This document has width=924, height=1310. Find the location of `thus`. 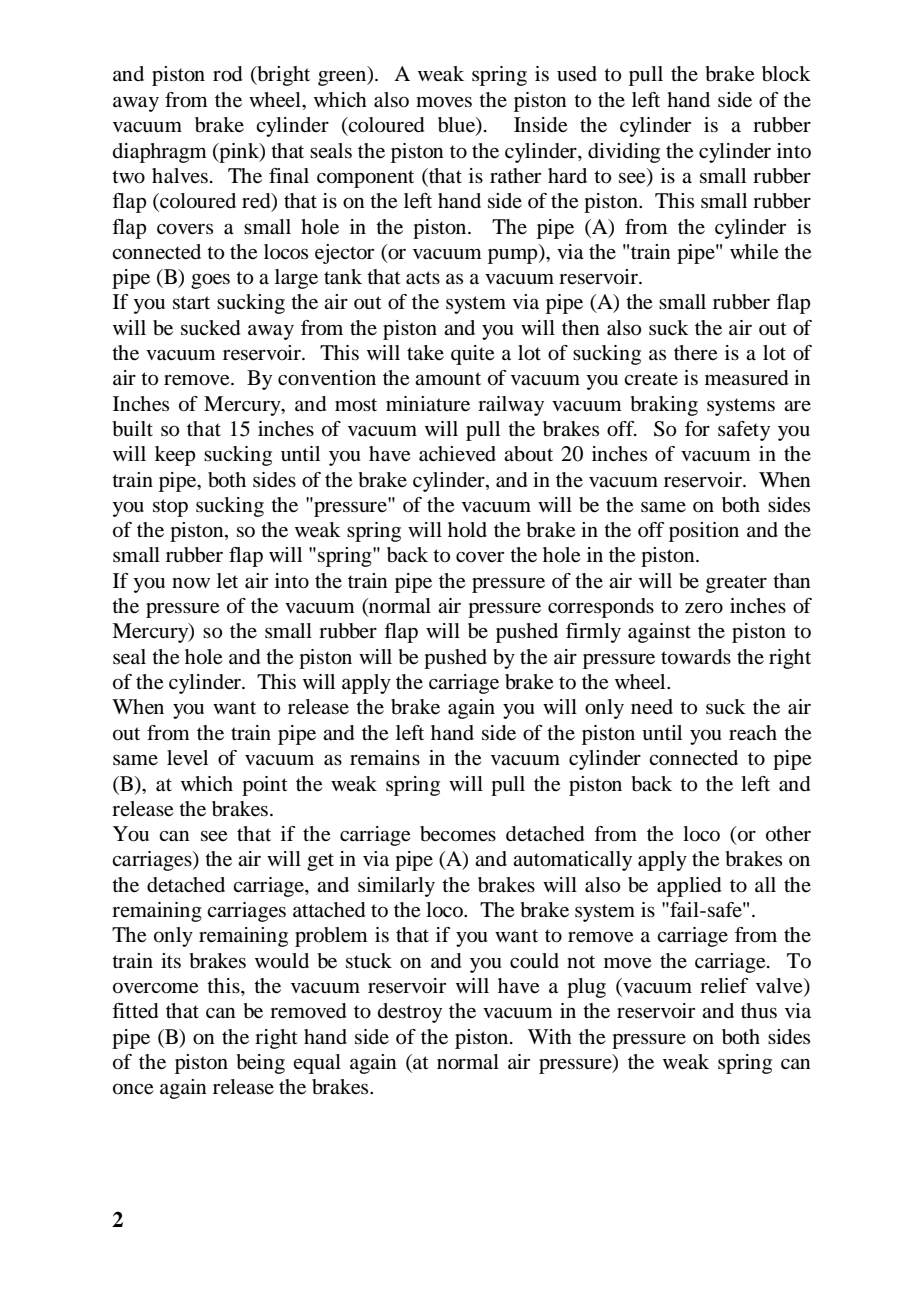

thus is located at coordinates (759, 1011).
